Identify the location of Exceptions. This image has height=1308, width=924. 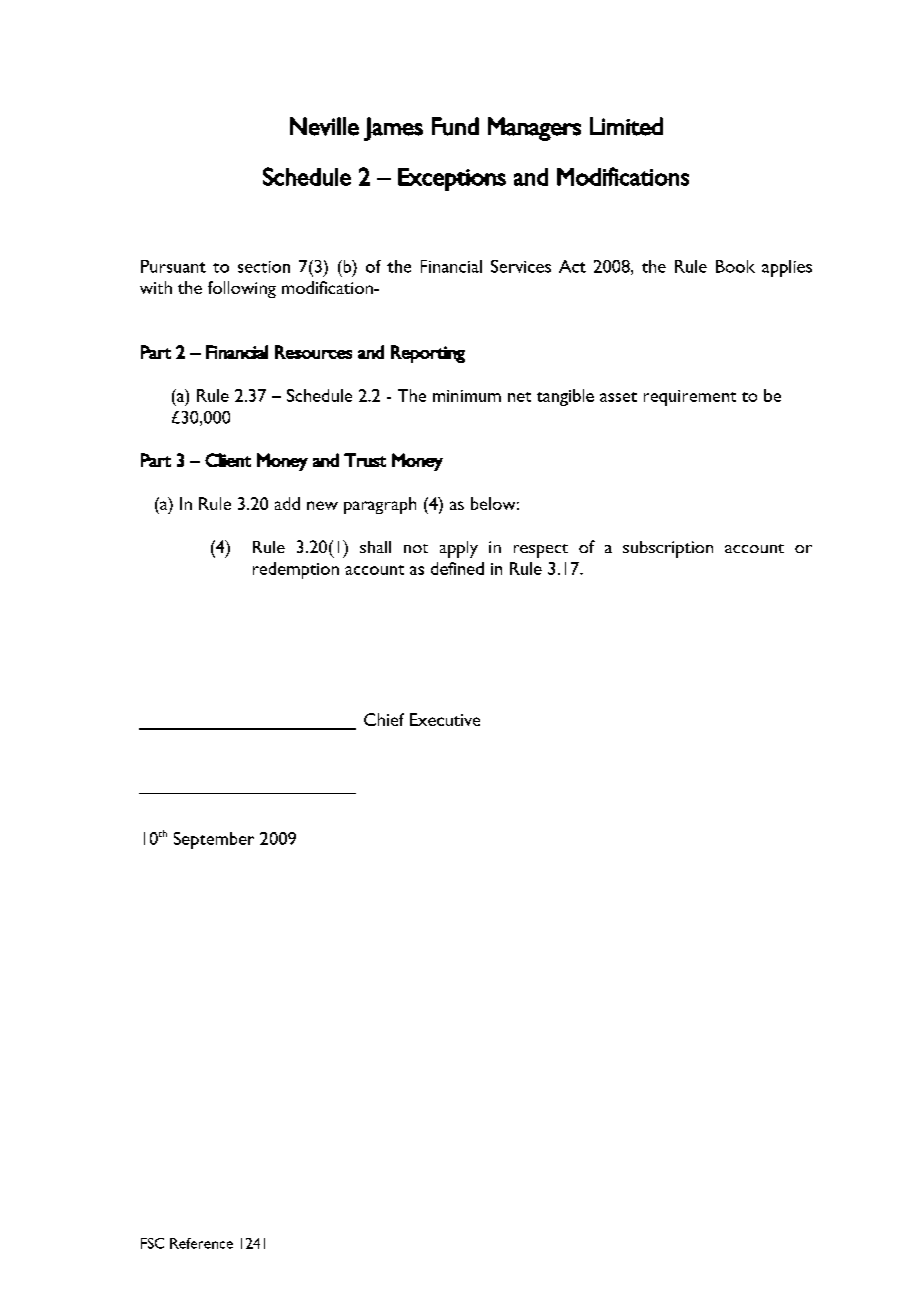
(452, 179).
